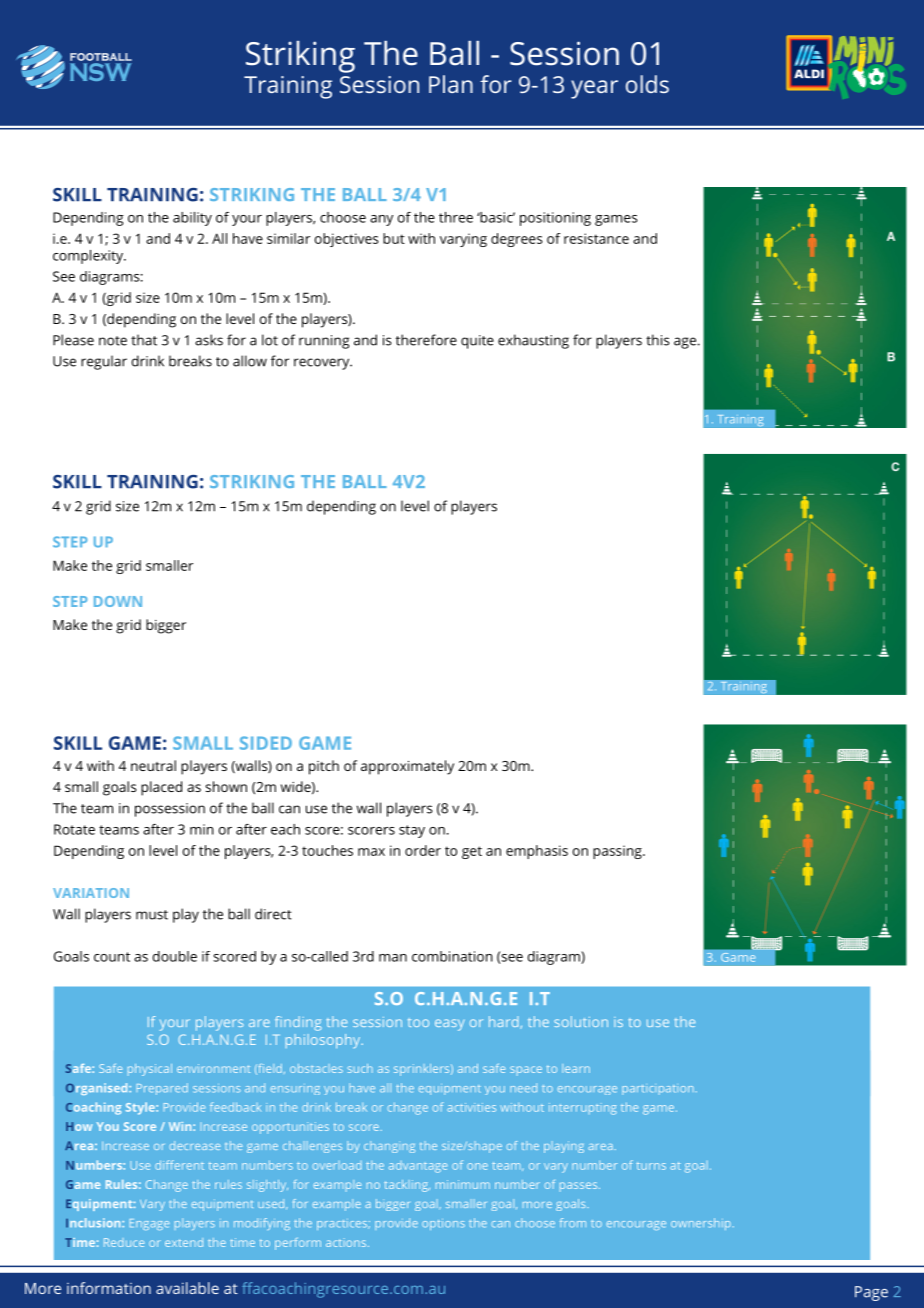 The image size is (924, 1308). Describe the element at coordinates (150, 1070) in the document. I see `physical` at that location.
